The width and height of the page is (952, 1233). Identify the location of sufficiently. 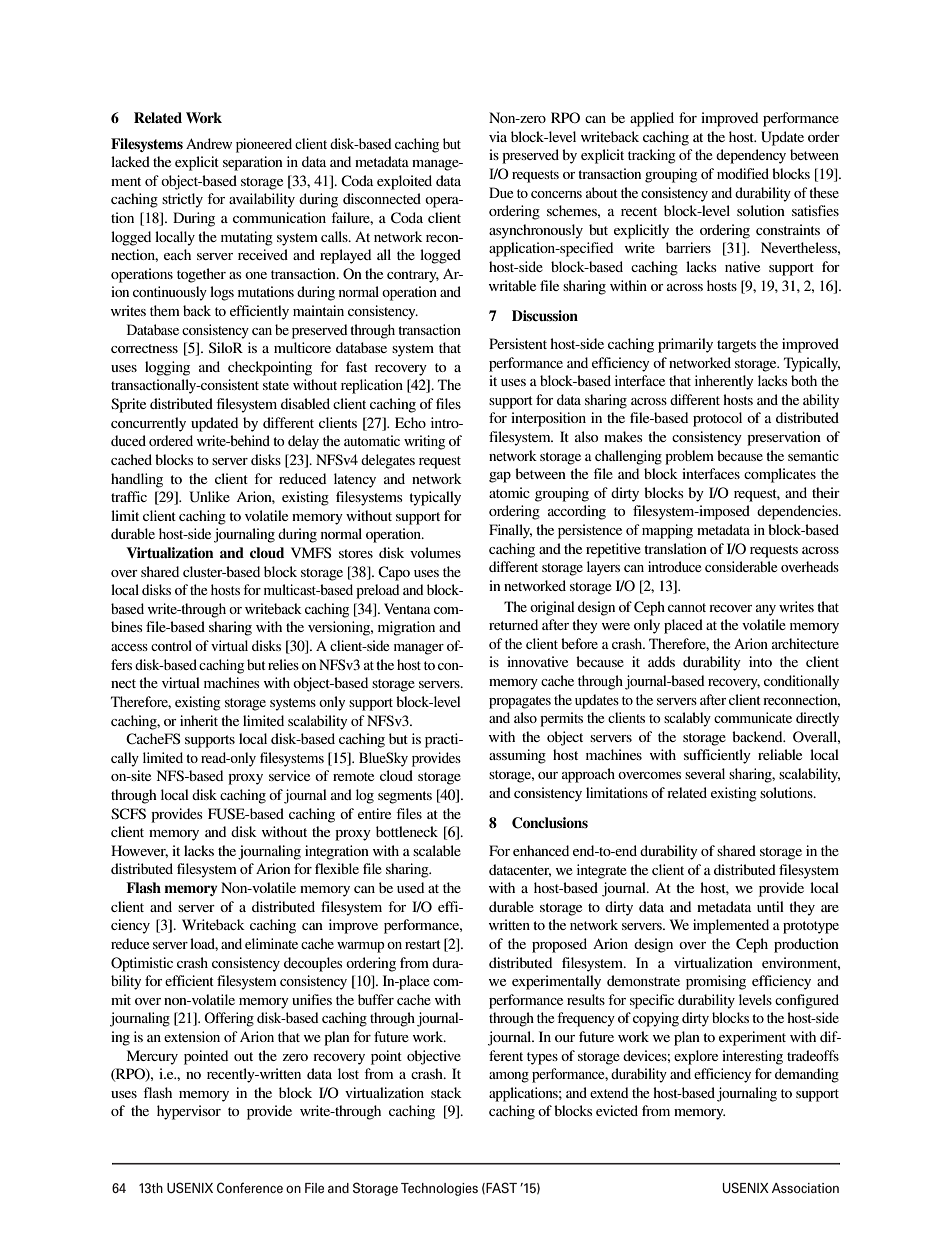
(717, 756).
